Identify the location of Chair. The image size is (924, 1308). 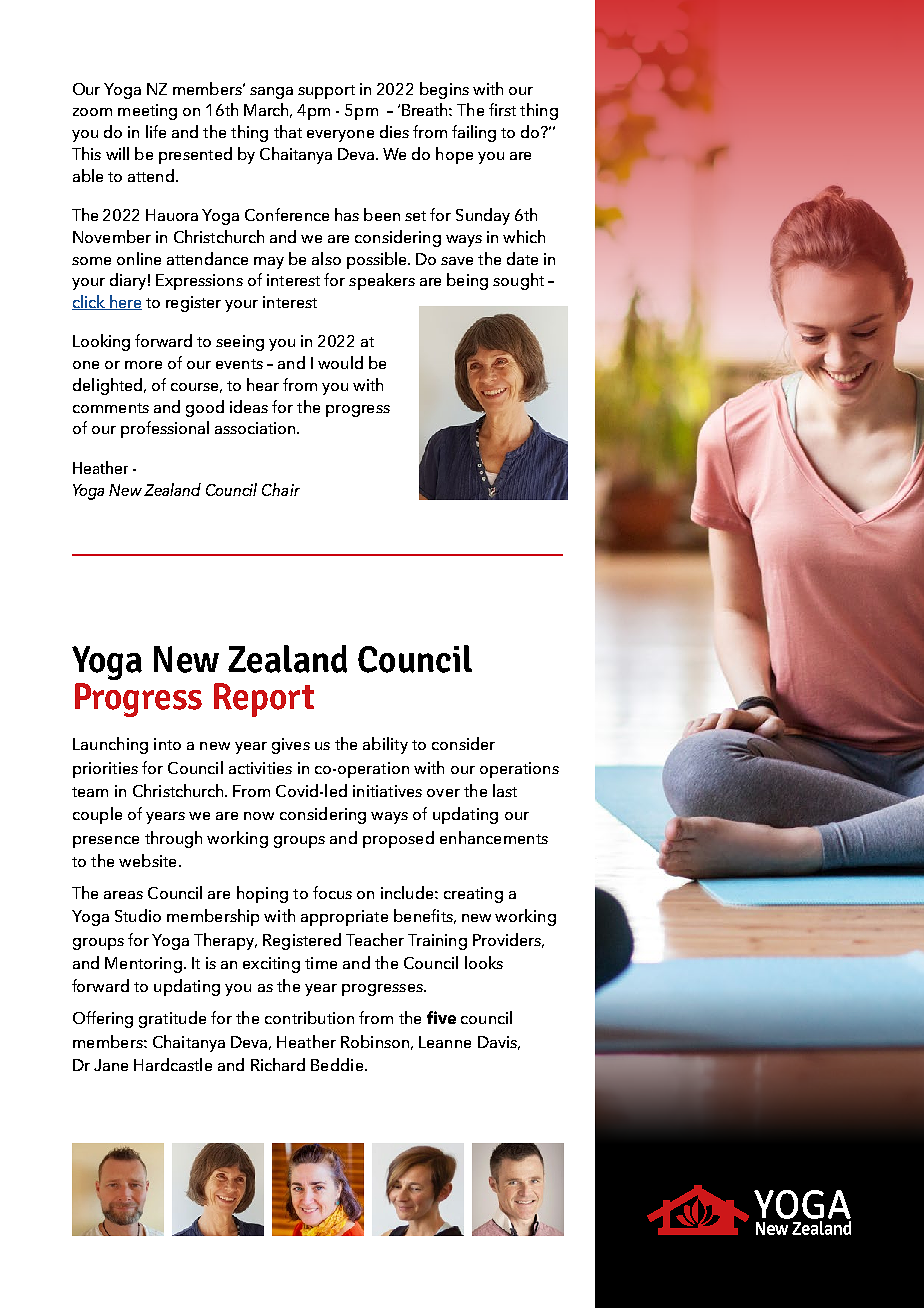
(281, 489).
